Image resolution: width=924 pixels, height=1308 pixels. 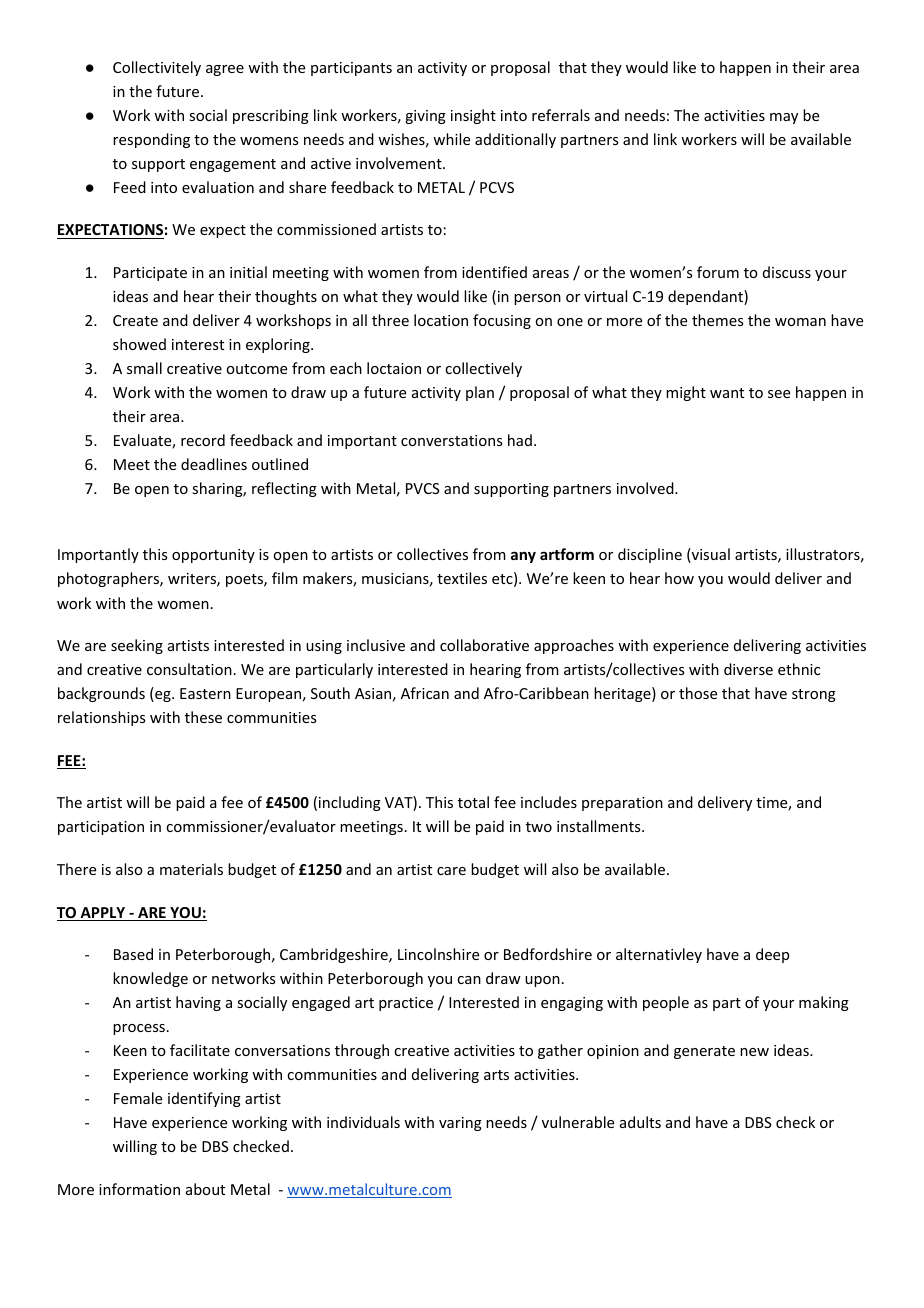 What do you see at coordinates (784, 118) in the screenshot?
I see `may` at bounding box center [784, 118].
